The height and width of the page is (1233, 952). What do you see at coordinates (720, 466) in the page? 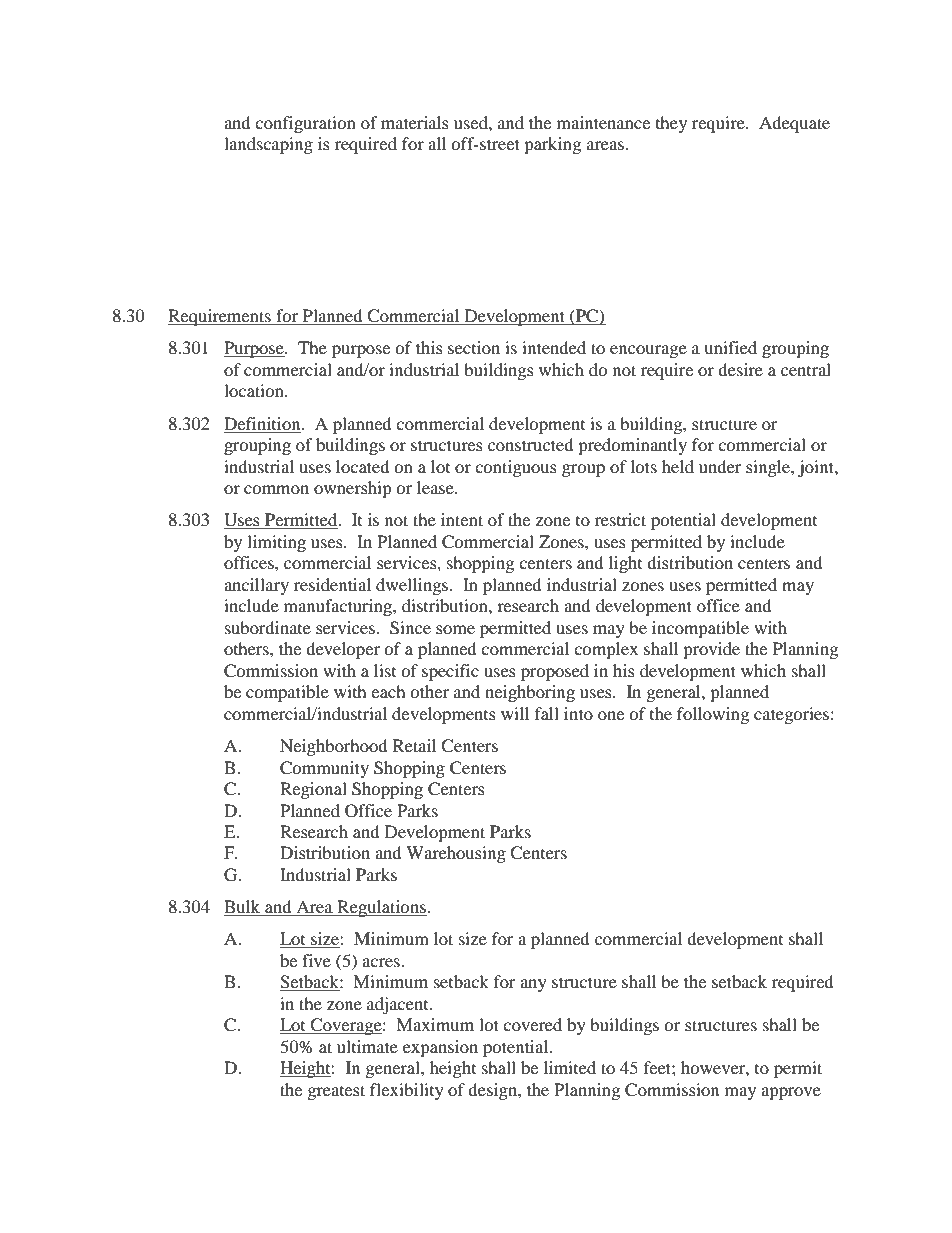
I see `under` at bounding box center [720, 466].
